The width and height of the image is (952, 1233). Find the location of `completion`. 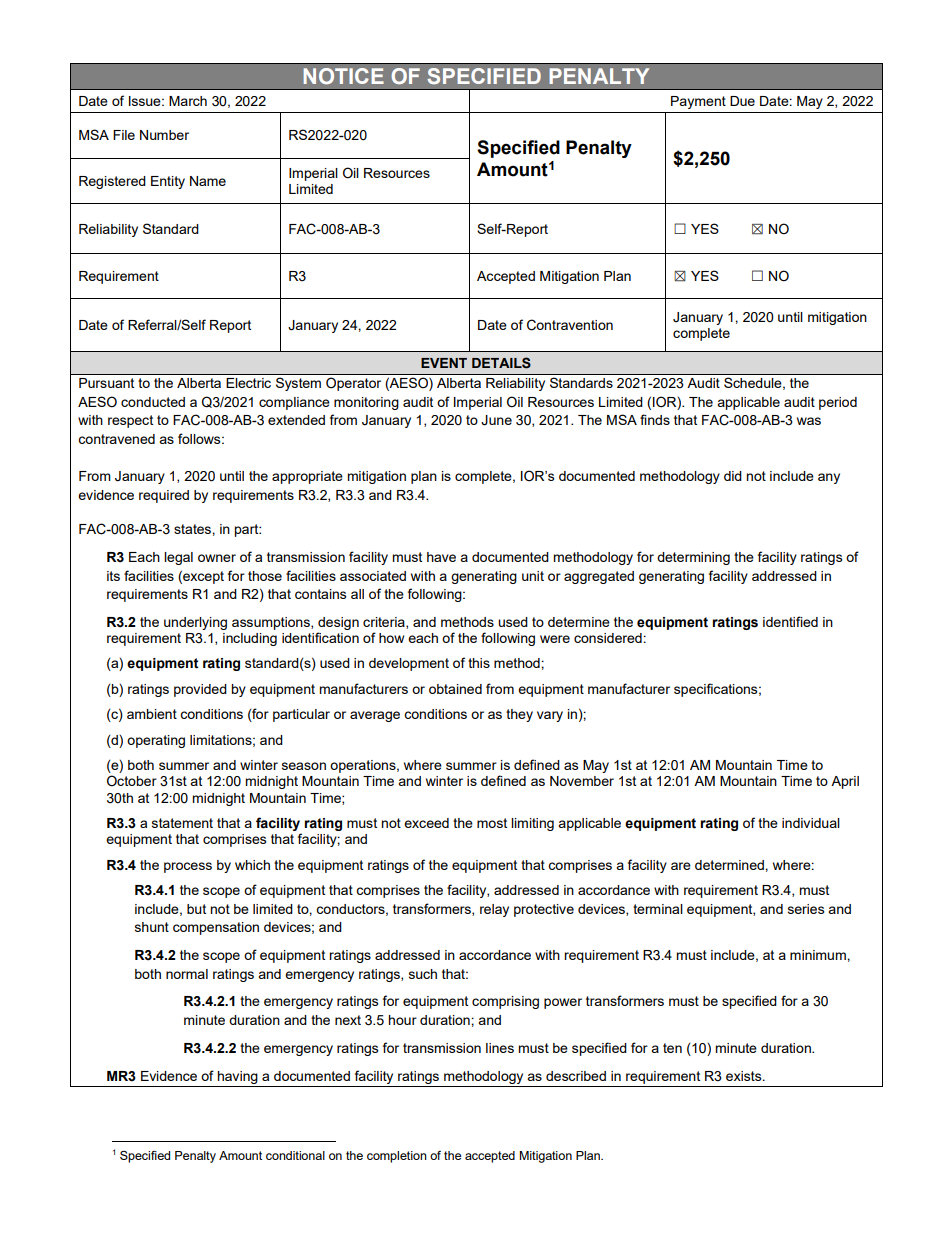

completion is located at coordinates (397, 1157).
